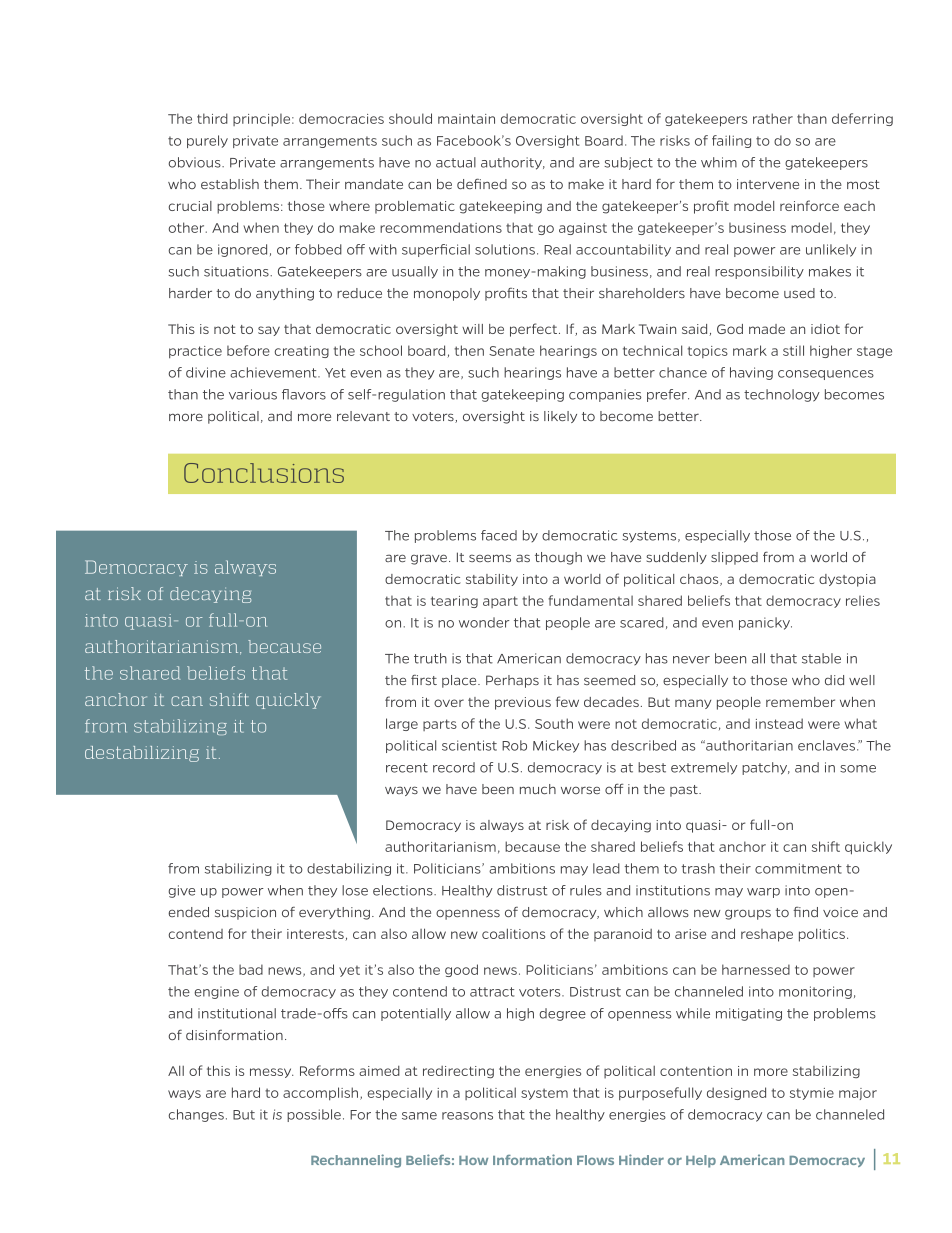  What do you see at coordinates (765, 623) in the page?
I see `panicky` at bounding box center [765, 623].
